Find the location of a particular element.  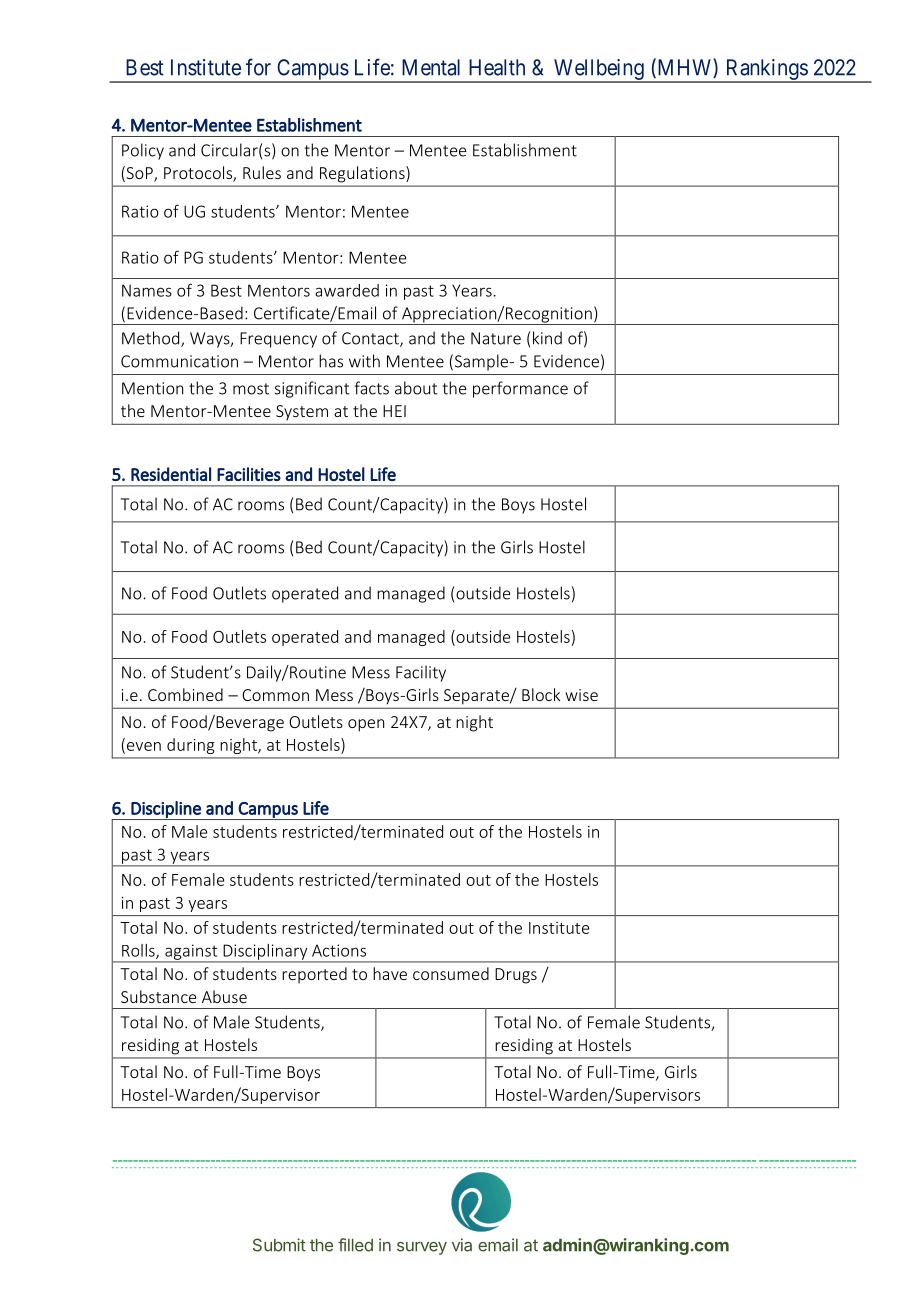

Submit is located at coordinates (279, 1245).
